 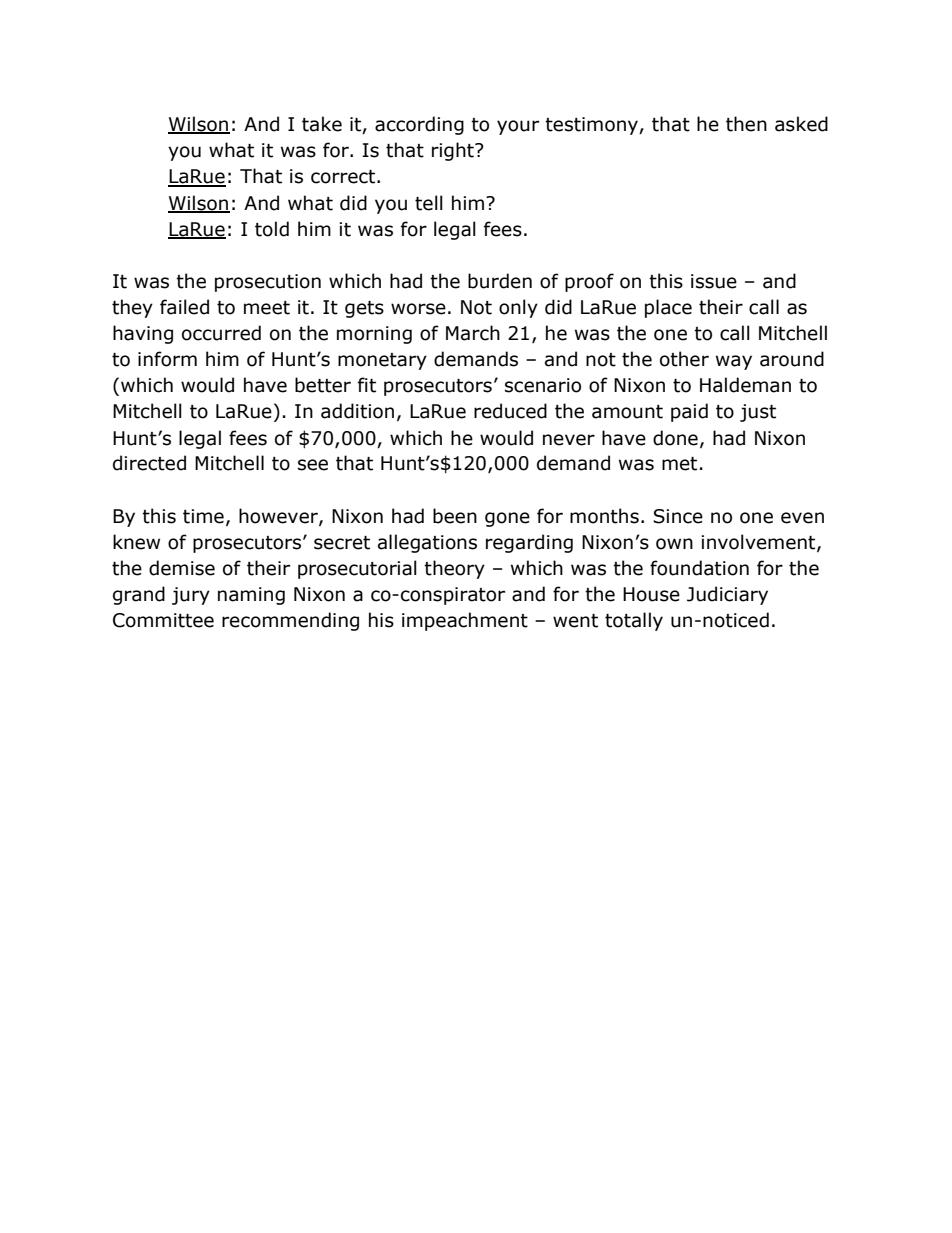 What do you see at coordinates (465, 621) in the document?
I see `impeachment` at bounding box center [465, 621].
